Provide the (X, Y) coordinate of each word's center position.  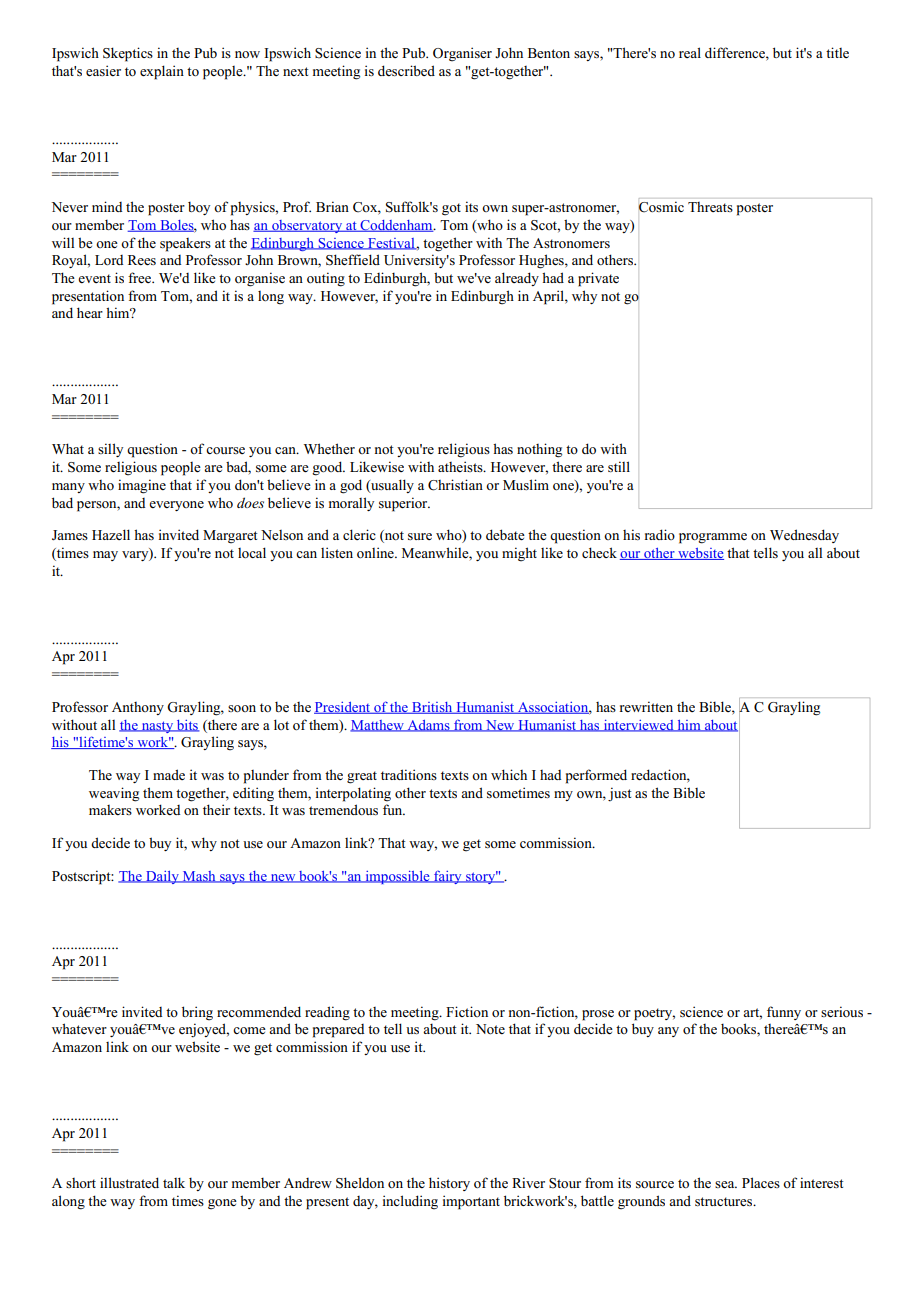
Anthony (138, 708)
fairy (448, 877)
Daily (162, 877)
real (690, 52)
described (406, 70)
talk (174, 1182)
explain (162, 72)
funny (784, 1013)
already (517, 279)
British (432, 708)
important (471, 1202)
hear (90, 312)
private (598, 279)
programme (713, 538)
